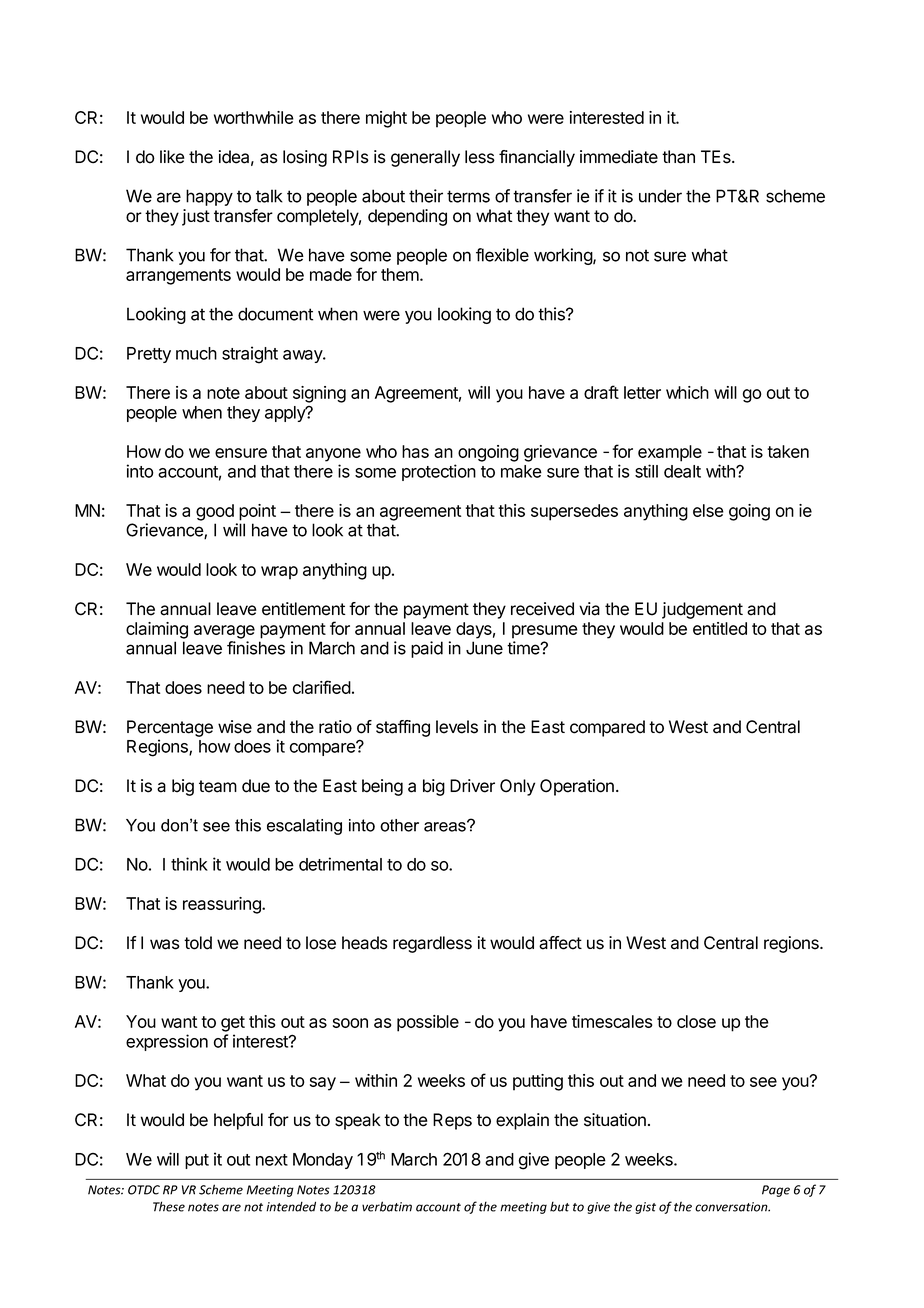  What do you see at coordinates (660, 196) in the document?
I see `under` at bounding box center [660, 196].
